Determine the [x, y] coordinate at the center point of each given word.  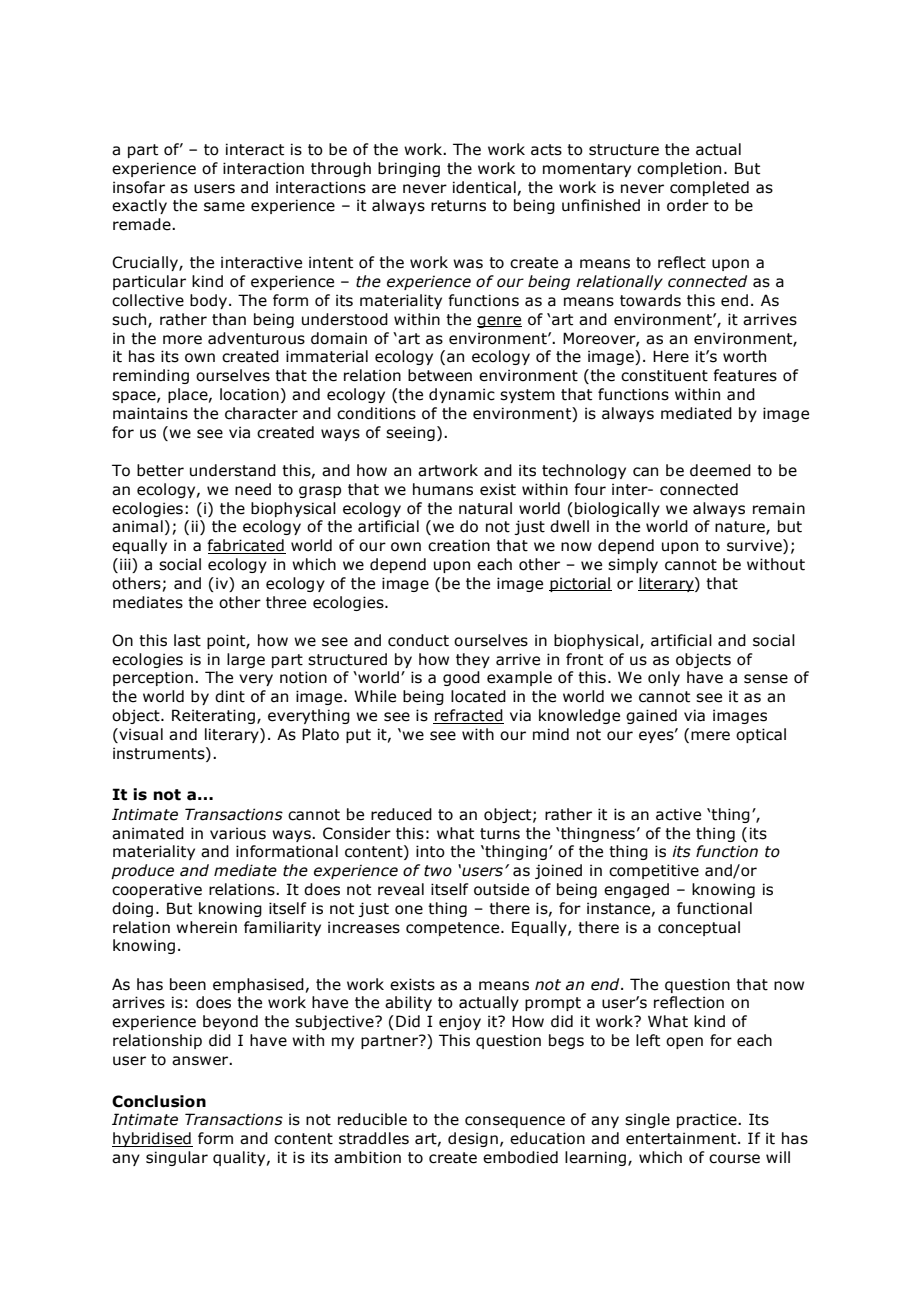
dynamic [462, 395]
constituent [664, 375]
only [664, 678]
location [249, 394]
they [473, 660]
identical [484, 187]
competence [454, 929]
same [224, 207]
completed [709, 188]
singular [177, 1158]
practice [708, 1120]
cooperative [157, 890]
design [473, 1139]
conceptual [699, 928]
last [187, 640]
